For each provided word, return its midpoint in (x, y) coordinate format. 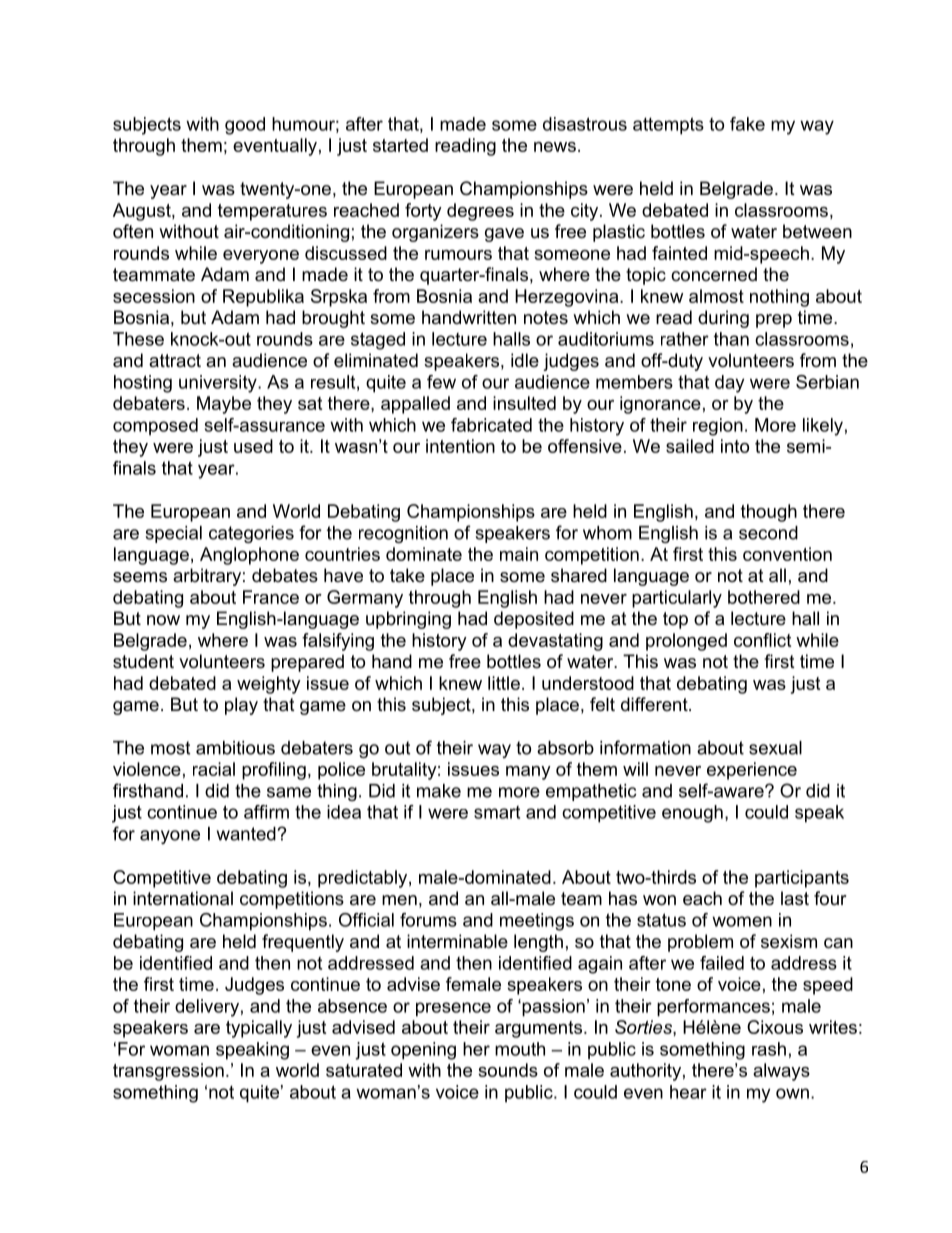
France (271, 597)
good (245, 126)
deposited (534, 620)
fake (747, 124)
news (555, 147)
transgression (168, 1072)
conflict (762, 640)
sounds (508, 1070)
